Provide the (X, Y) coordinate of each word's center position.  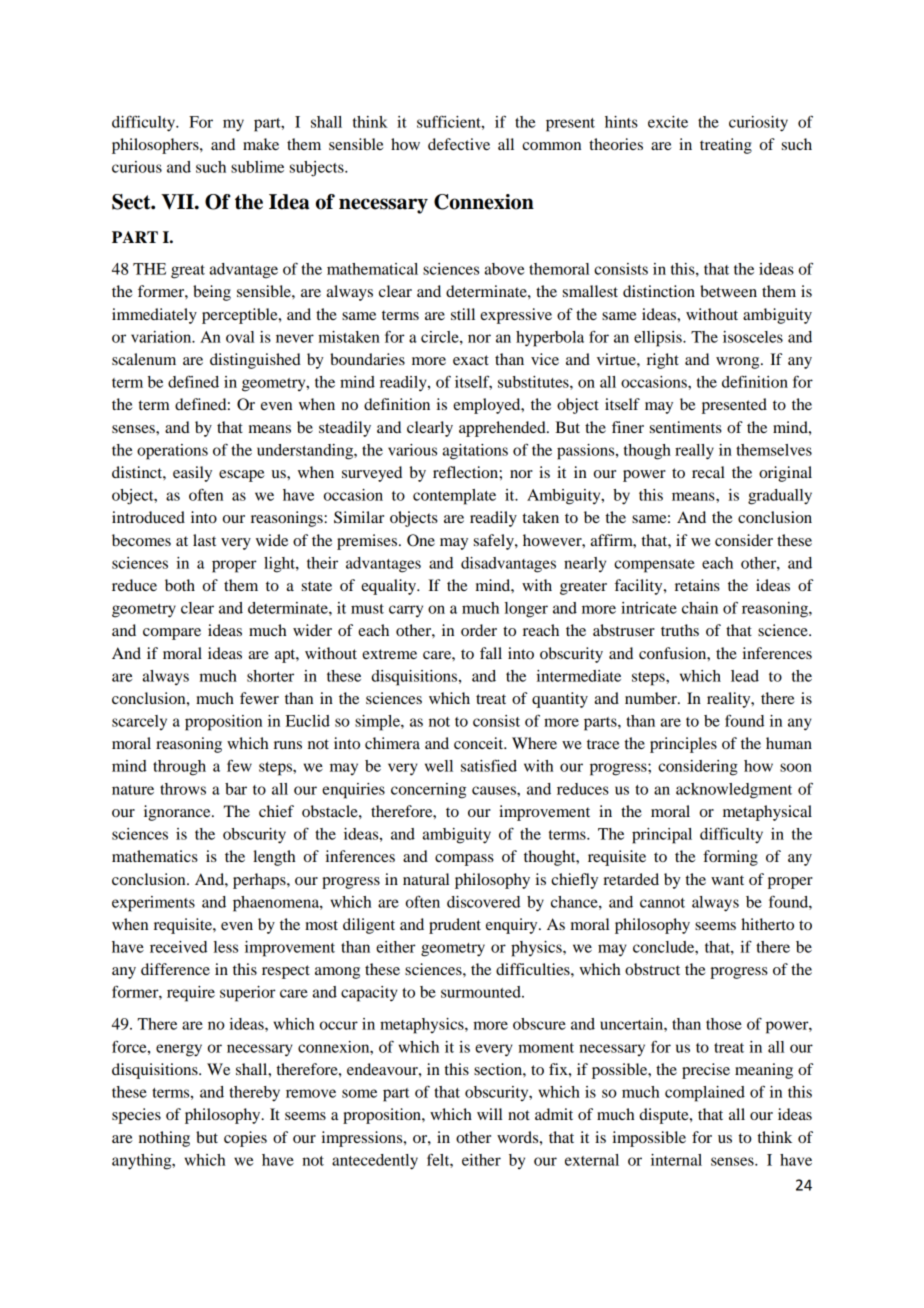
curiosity (758, 124)
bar (236, 789)
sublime (257, 167)
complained (705, 1094)
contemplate (454, 497)
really (694, 452)
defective (459, 144)
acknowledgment (734, 791)
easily (192, 474)
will (489, 1114)
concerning (428, 791)
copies (245, 1139)
